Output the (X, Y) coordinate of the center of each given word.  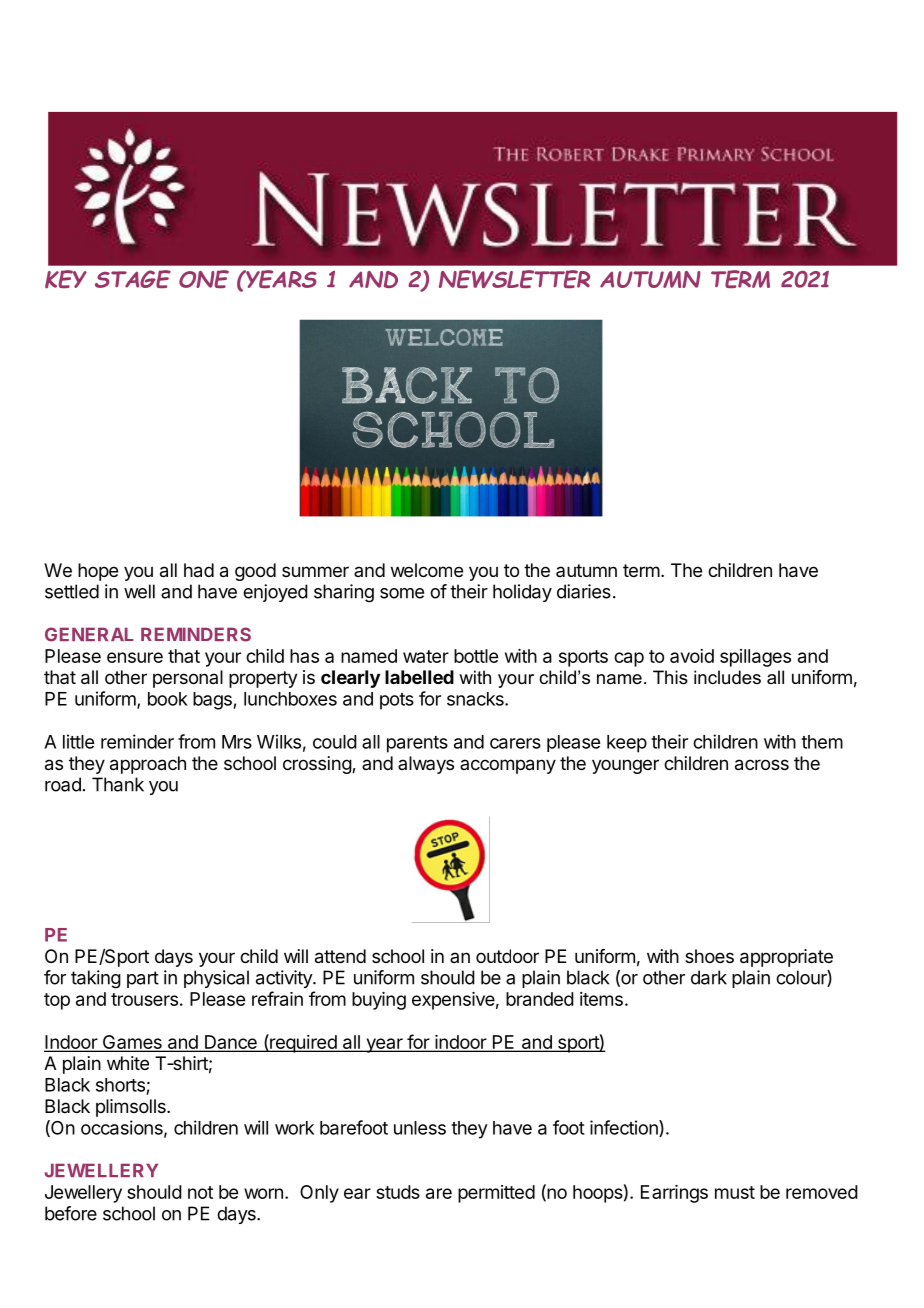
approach (148, 765)
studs (398, 1192)
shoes (709, 956)
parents (417, 744)
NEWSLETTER (514, 279)
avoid (692, 656)
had (199, 570)
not (200, 1192)
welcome (427, 570)
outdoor (507, 956)
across (762, 765)
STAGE (133, 279)
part (143, 979)
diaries (584, 591)
